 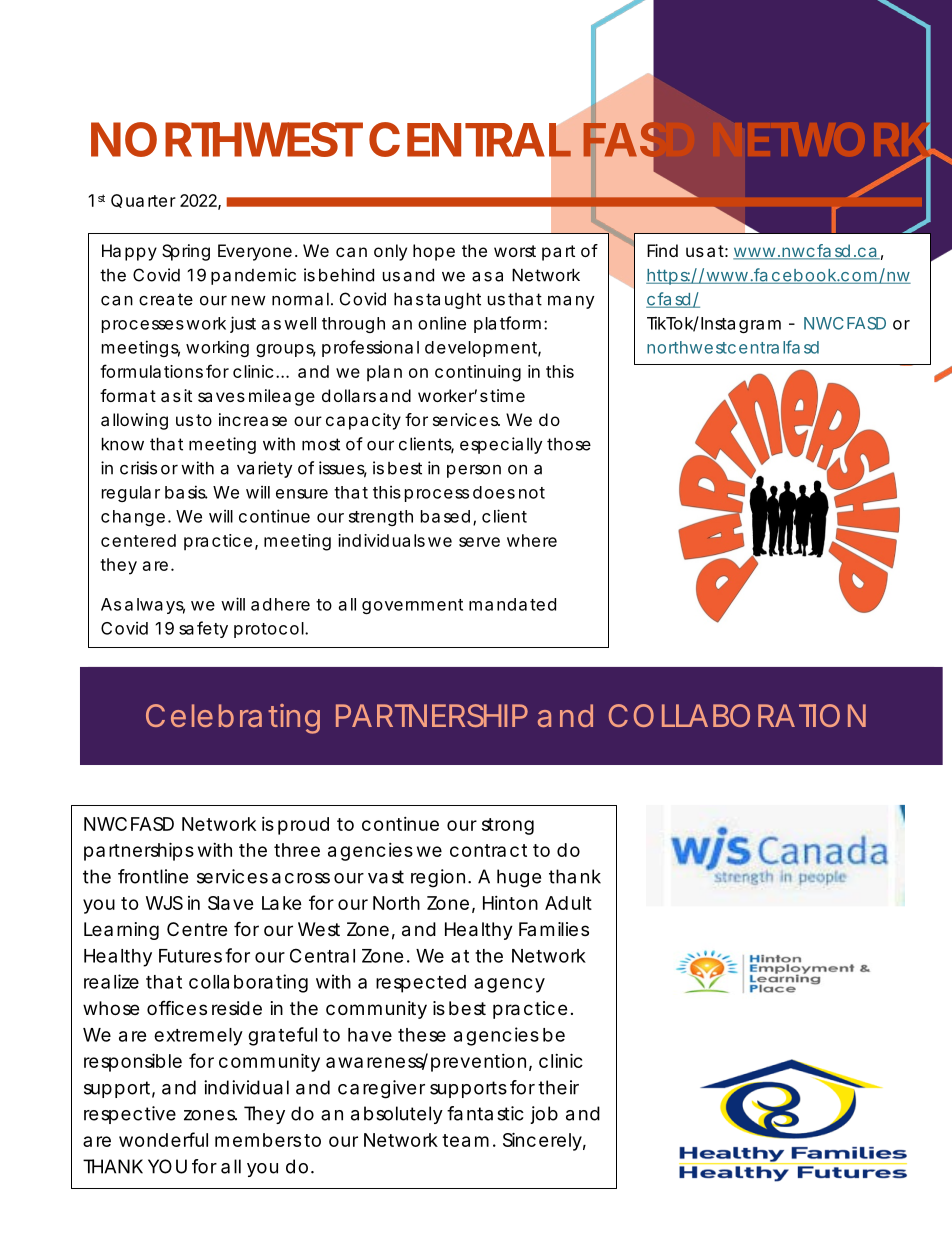 I want to click on worst, so click(x=515, y=251).
